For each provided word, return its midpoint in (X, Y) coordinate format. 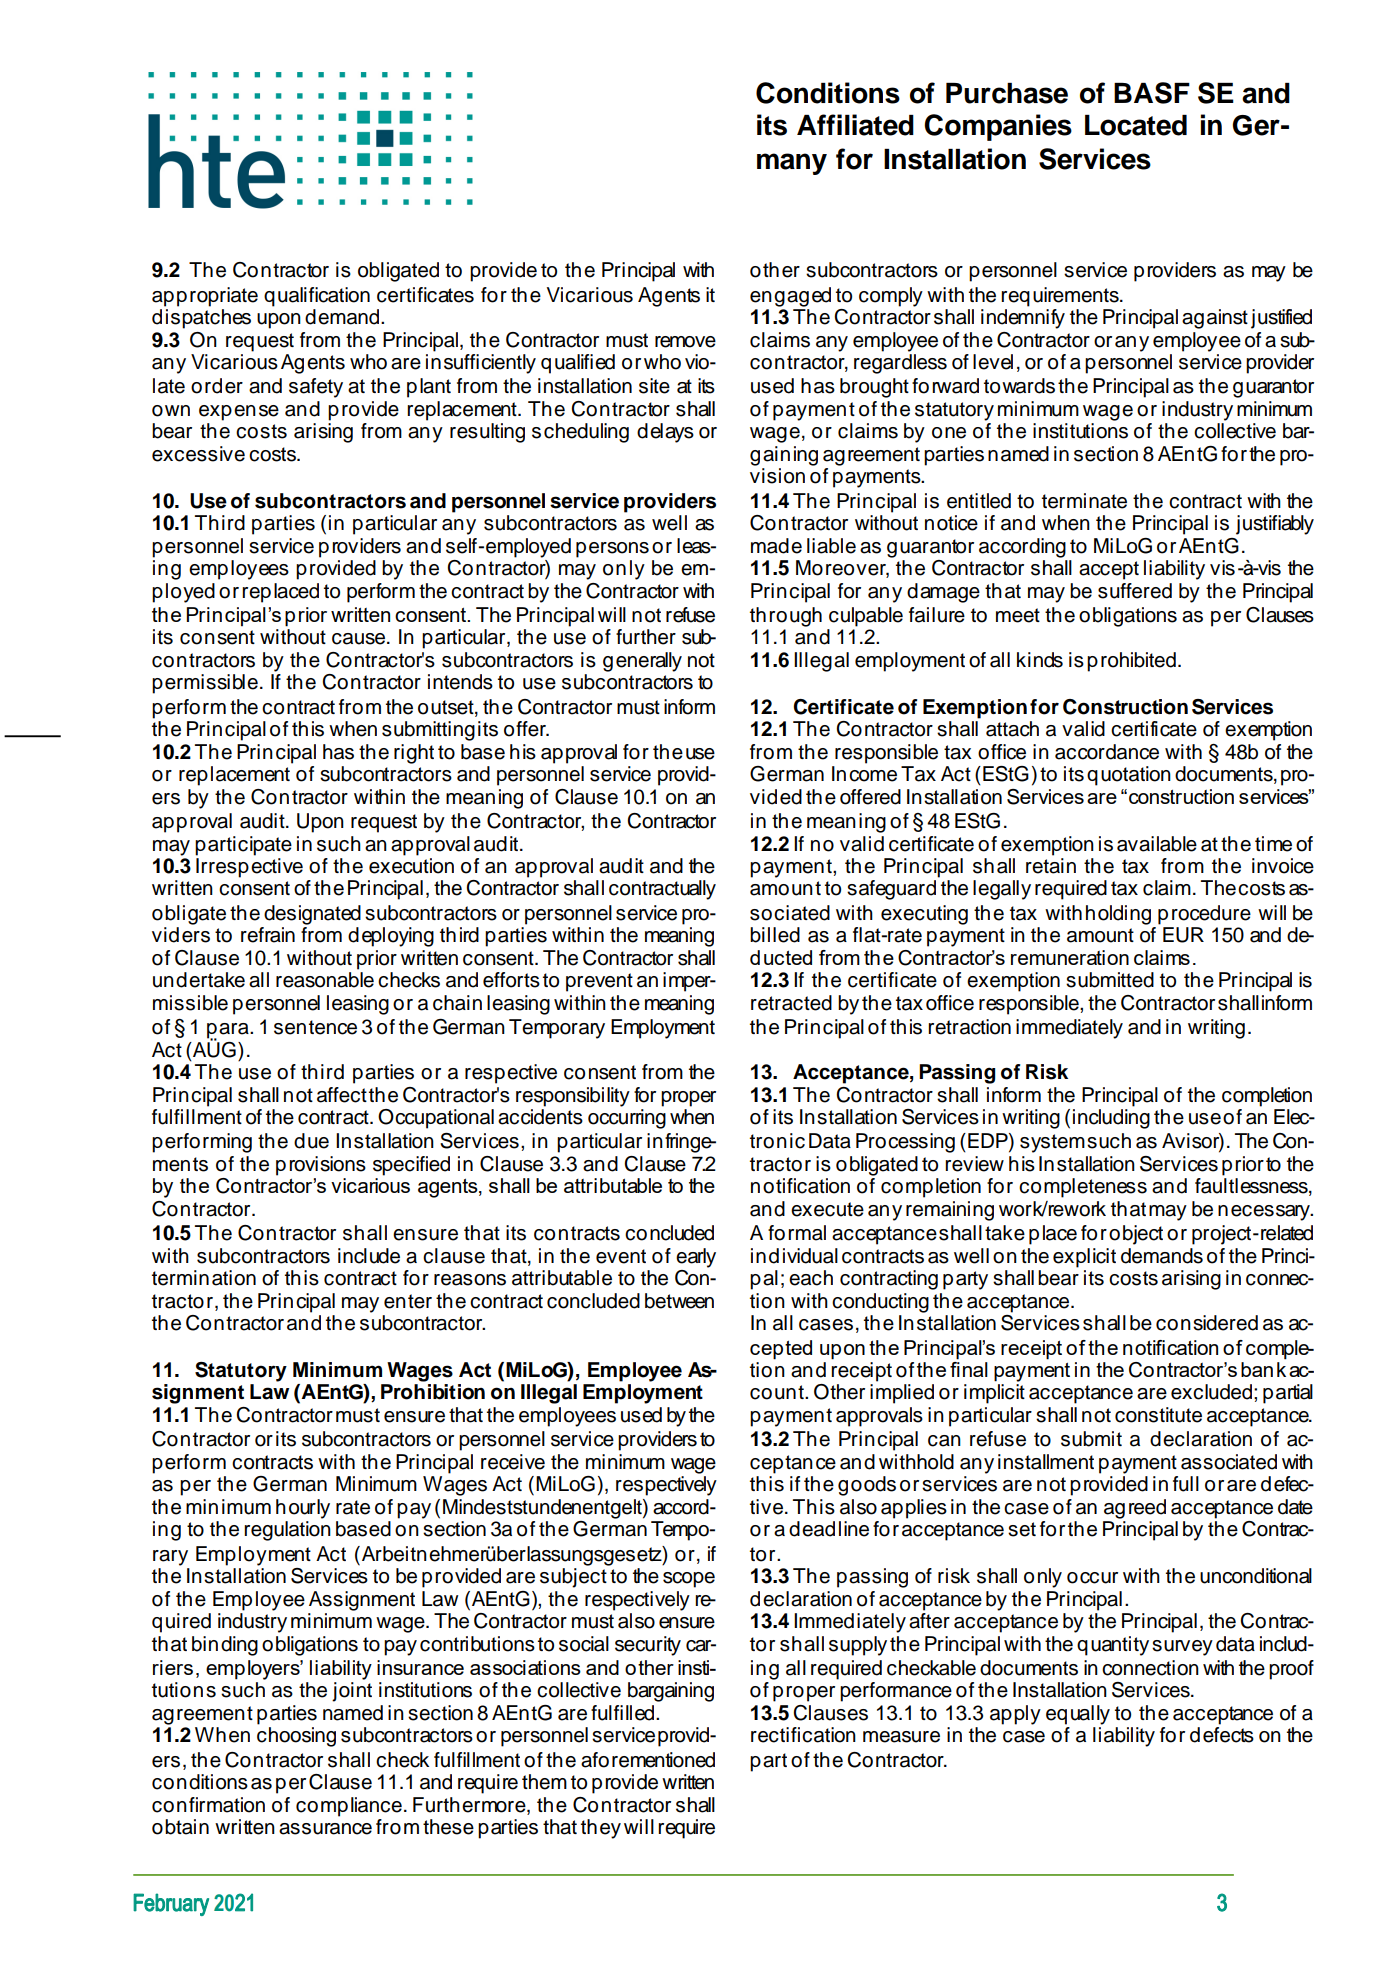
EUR (1183, 935)
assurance (325, 1829)
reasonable (325, 980)
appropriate (205, 297)
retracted (791, 1003)
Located (1136, 125)
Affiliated (855, 125)
